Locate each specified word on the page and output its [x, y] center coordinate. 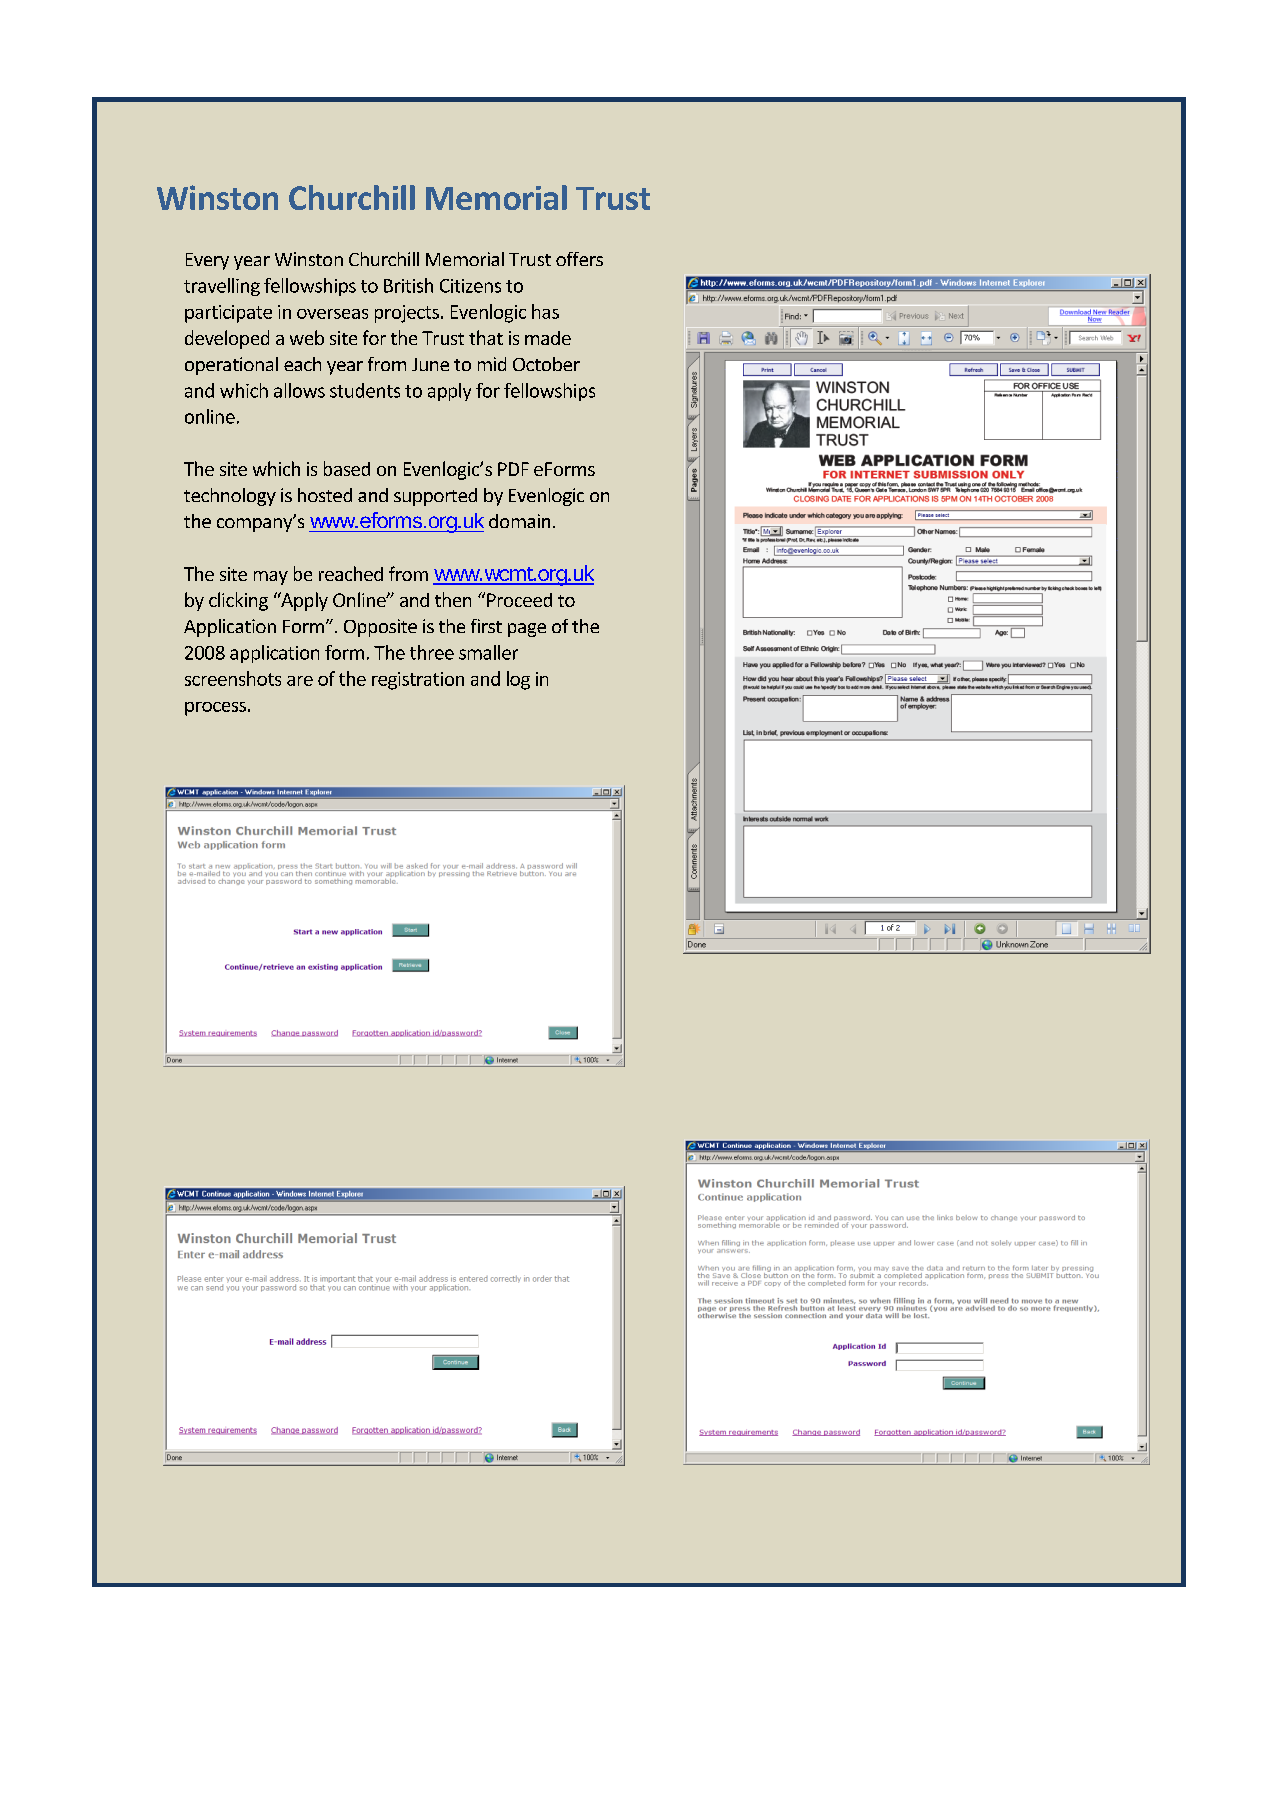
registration [418, 681]
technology [230, 497]
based [347, 468]
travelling [222, 287]
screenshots [233, 678]
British [408, 285]
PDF [513, 469]
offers [579, 259]
